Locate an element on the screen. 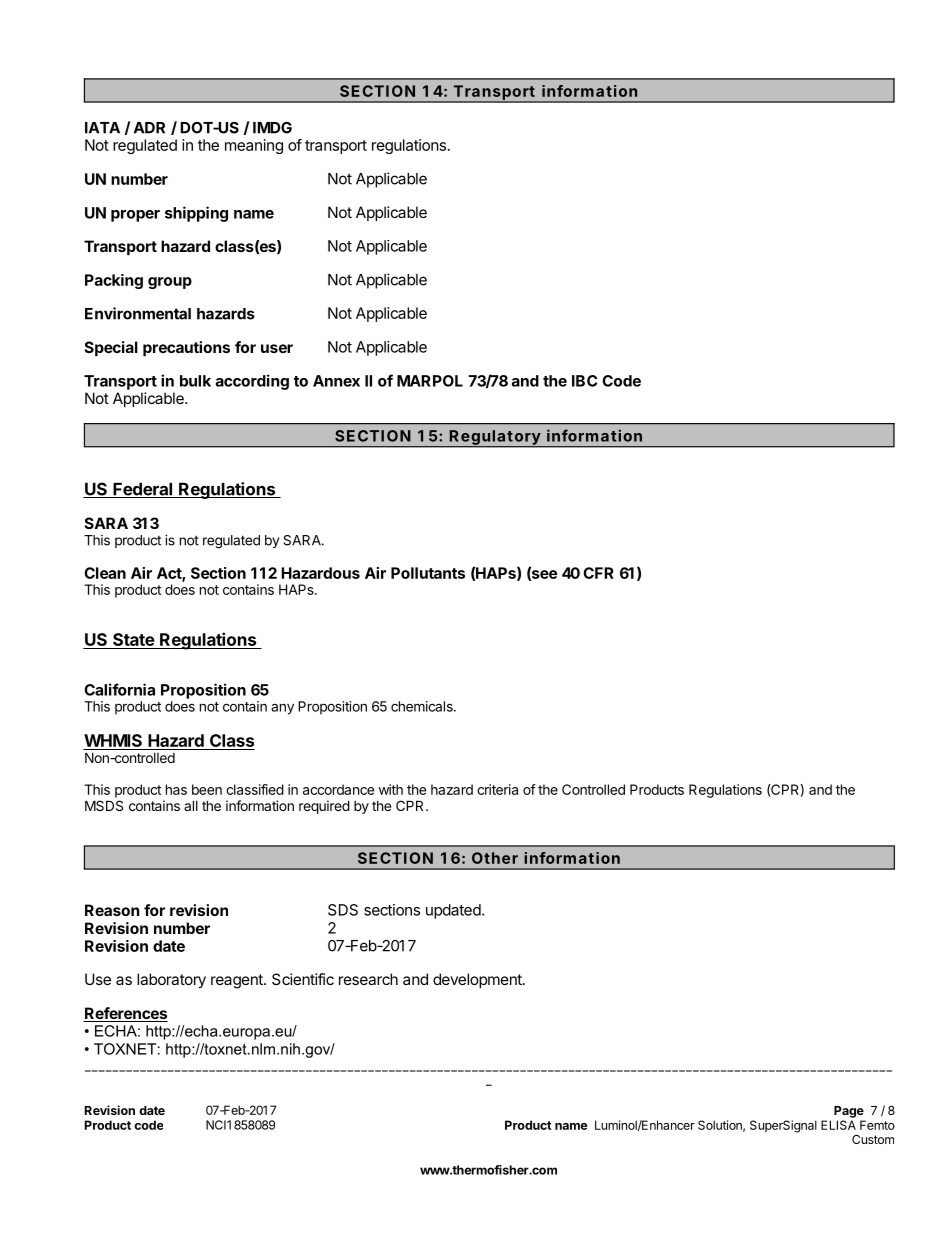 The height and width of the screenshot is (1233, 952). criteria is located at coordinates (497, 789).
